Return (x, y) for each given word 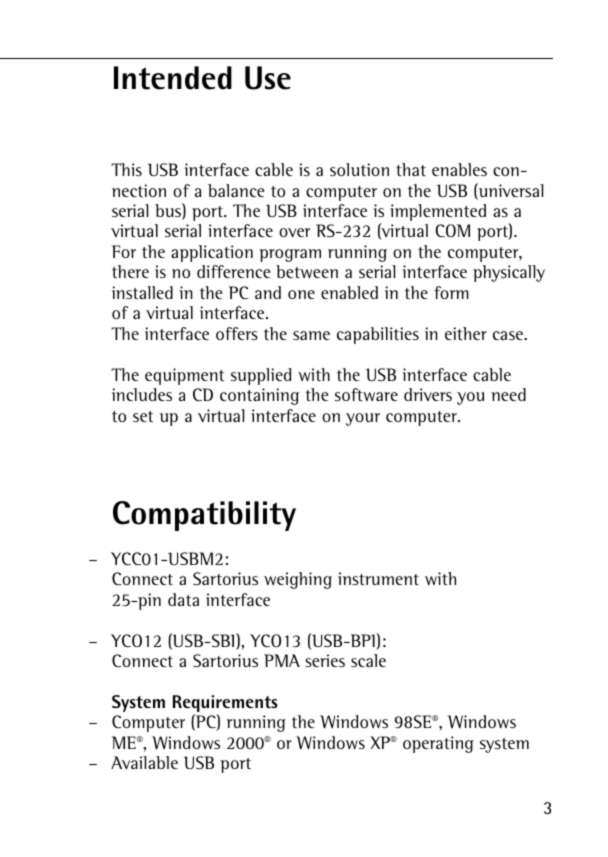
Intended (173, 78)
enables (459, 169)
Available (144, 762)
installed (142, 292)
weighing (298, 580)
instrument (378, 578)
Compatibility (204, 516)
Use (268, 78)
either (466, 333)
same (311, 335)
